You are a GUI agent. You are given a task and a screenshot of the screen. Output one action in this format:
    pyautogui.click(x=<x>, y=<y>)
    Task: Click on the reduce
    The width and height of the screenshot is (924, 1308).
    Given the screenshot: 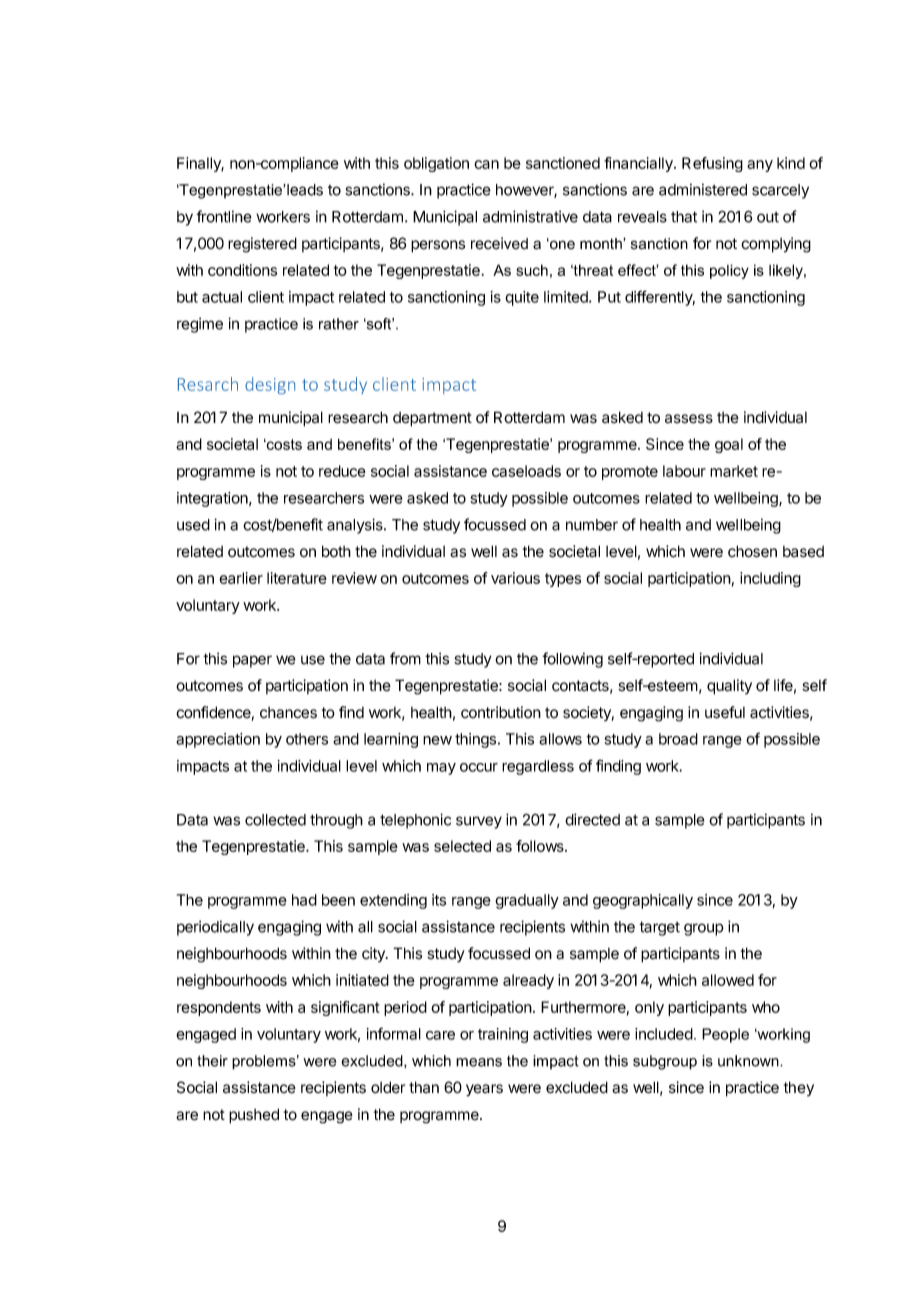 What is the action you would take?
    pyautogui.click(x=342, y=471)
